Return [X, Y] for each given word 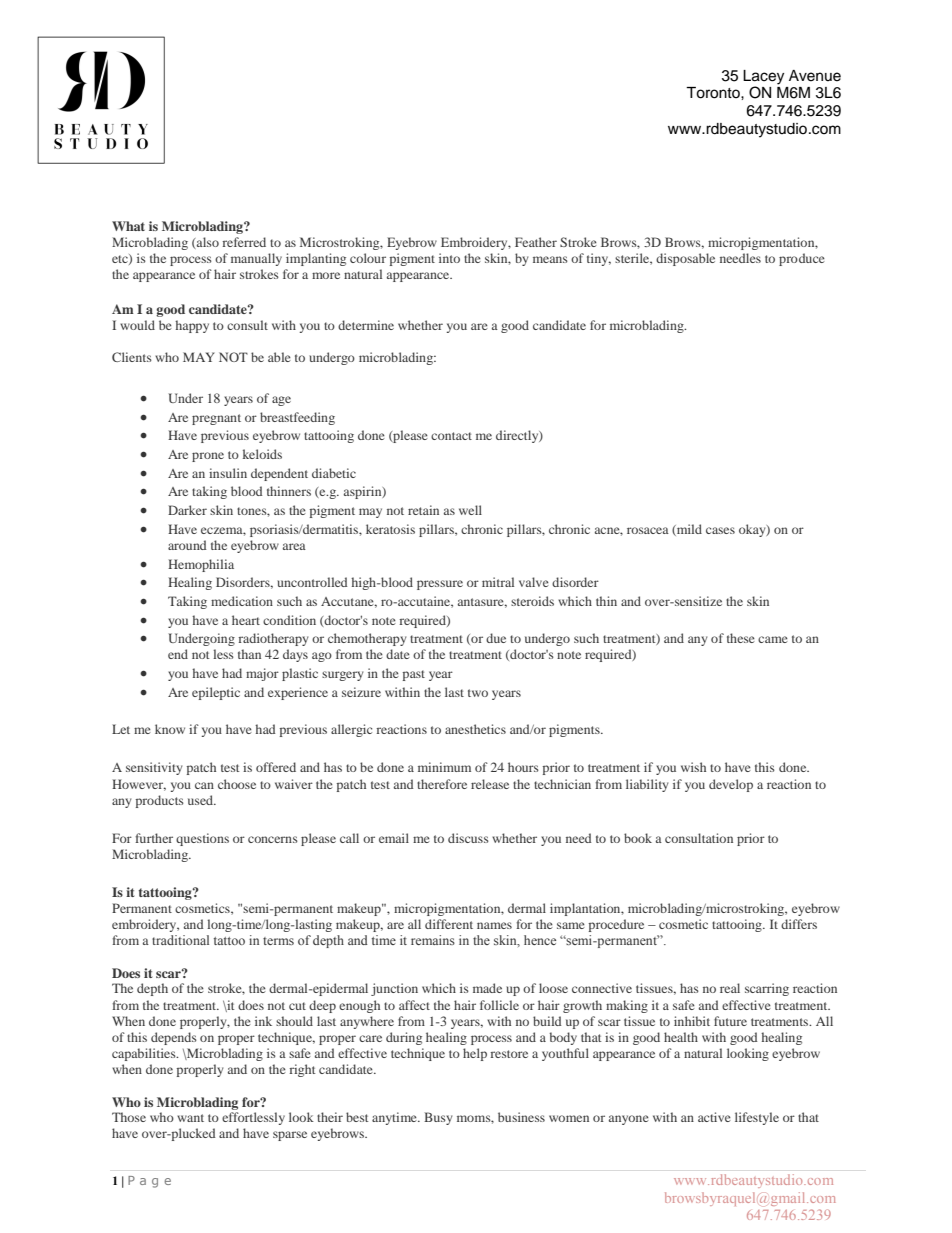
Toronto [714, 93]
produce [802, 259]
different [449, 924]
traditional [180, 940]
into [449, 258]
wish [693, 767]
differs [799, 924]
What [128, 226]
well [470, 510]
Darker [187, 510]
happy [192, 326]
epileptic [216, 693]
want [190, 1118]
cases [720, 530]
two [478, 693]
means [550, 259]
